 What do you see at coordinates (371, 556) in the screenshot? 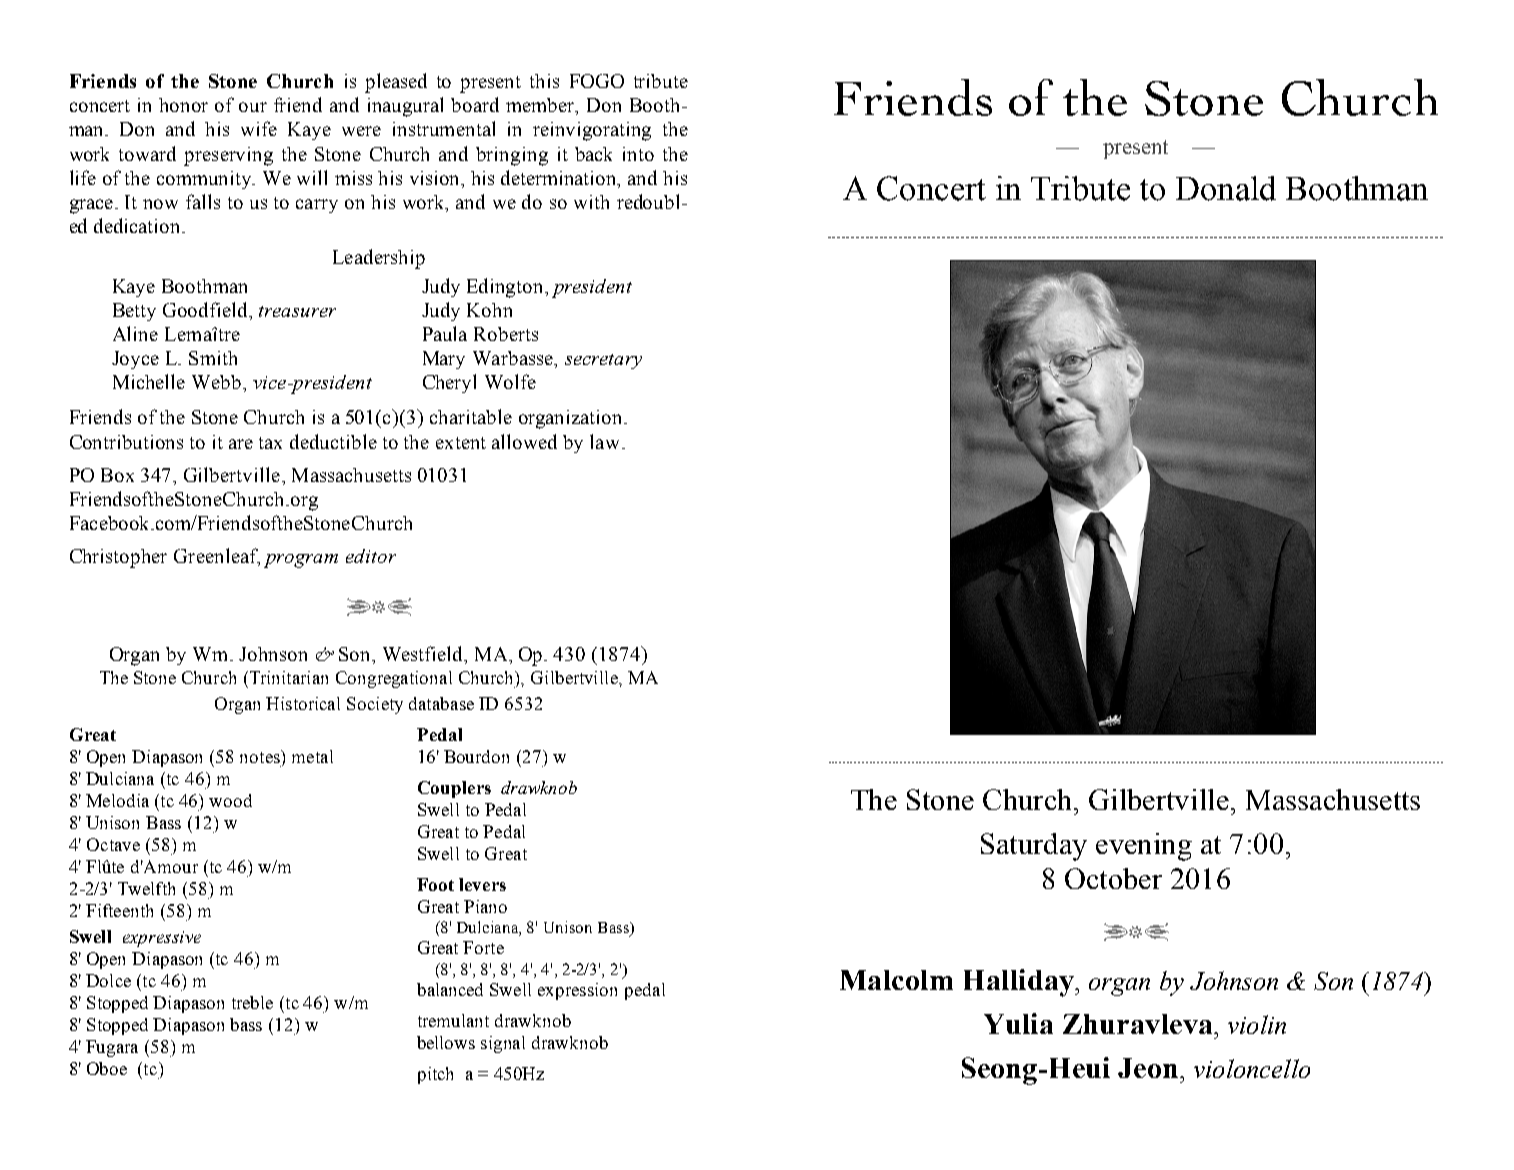
I see `editor` at bounding box center [371, 556].
